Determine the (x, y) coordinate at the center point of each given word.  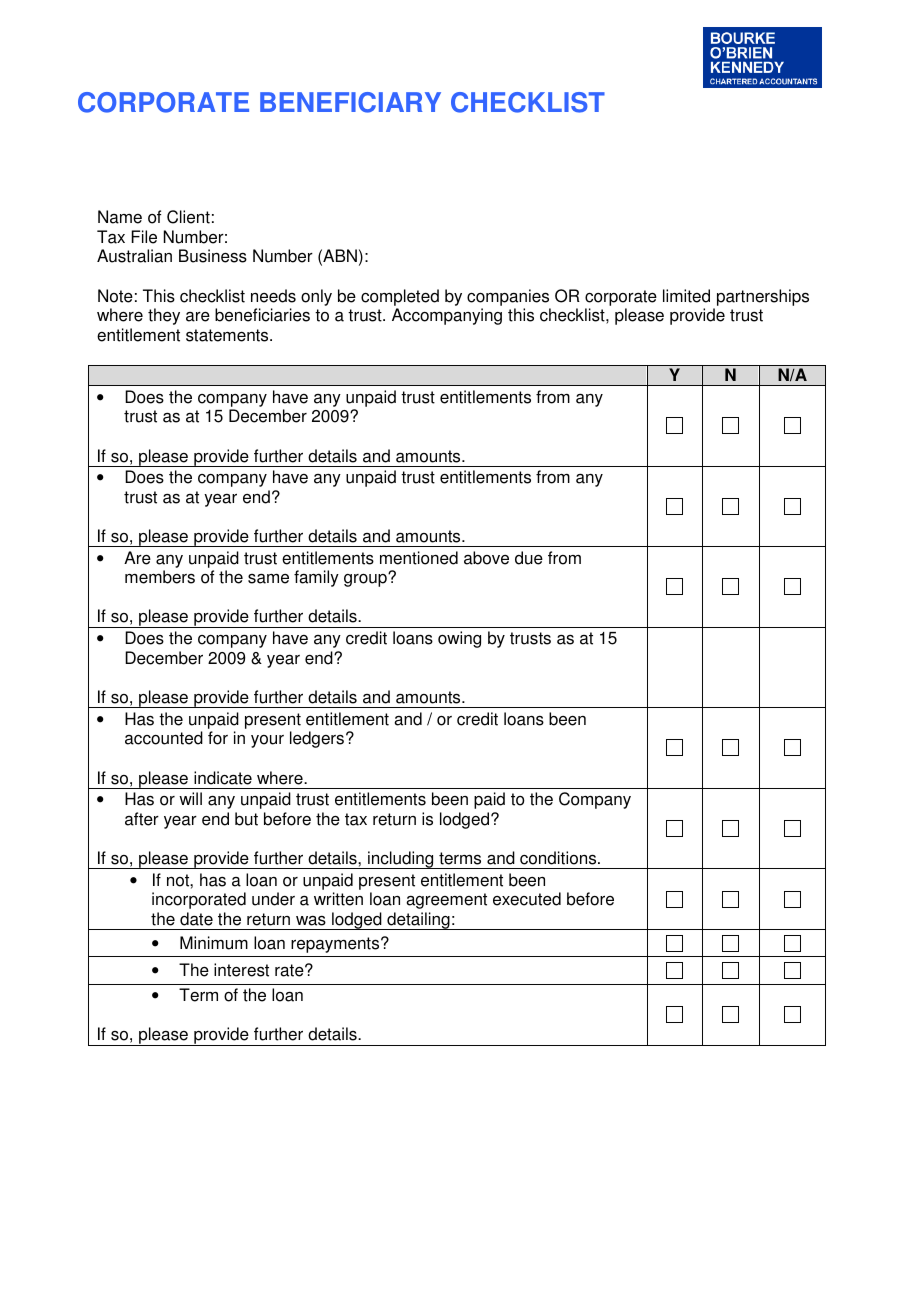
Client (188, 217)
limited (686, 296)
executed (527, 899)
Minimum (214, 943)
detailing (418, 921)
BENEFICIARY (350, 102)
